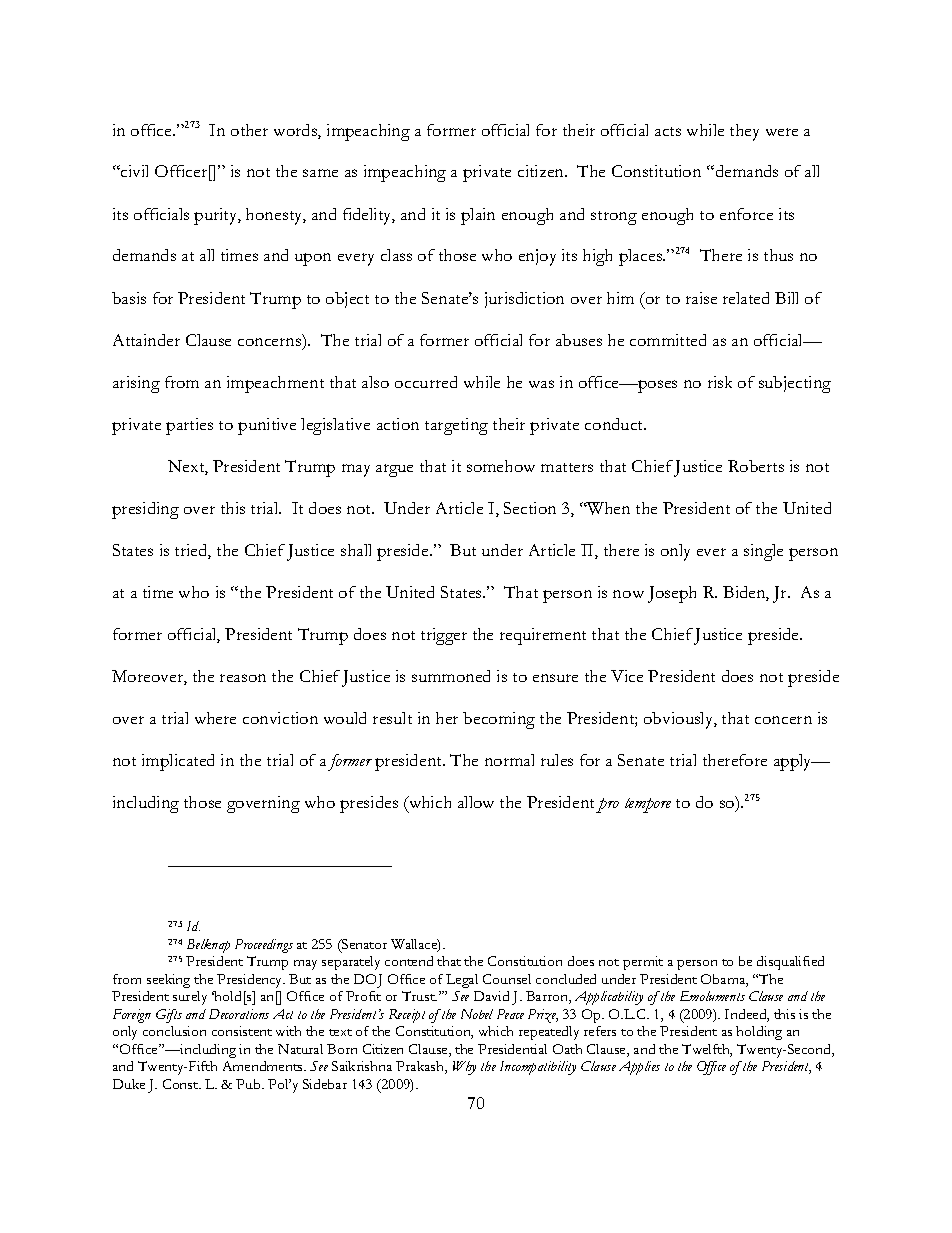 The width and height of the image is (952, 1233). What do you see at coordinates (242, 1031) in the image?
I see `consistent` at bounding box center [242, 1031].
